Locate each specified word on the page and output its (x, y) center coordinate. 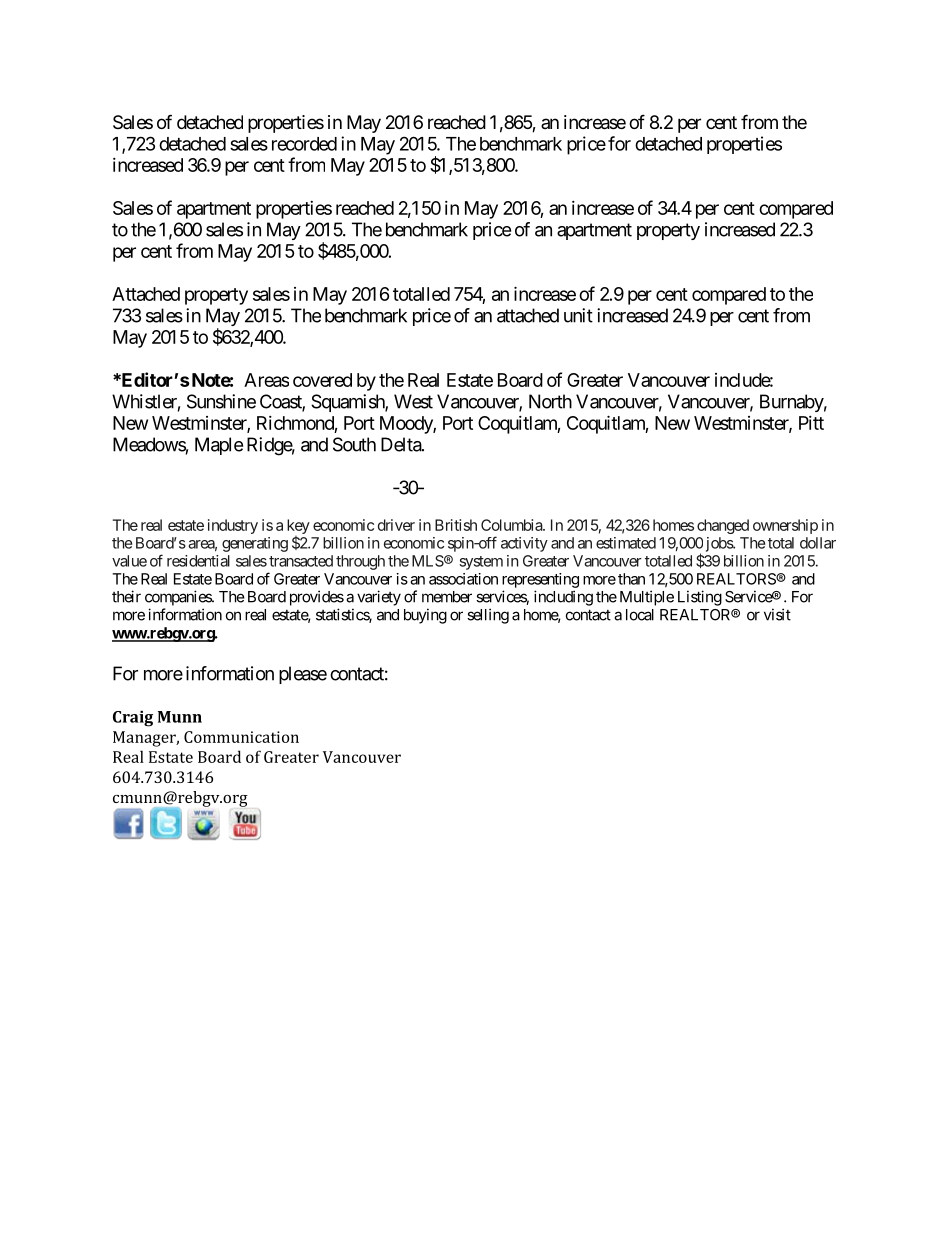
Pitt (811, 423)
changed (723, 526)
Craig (133, 719)
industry (233, 526)
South (354, 444)
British (456, 525)
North (550, 401)
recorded (304, 144)
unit (578, 315)
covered (322, 380)
